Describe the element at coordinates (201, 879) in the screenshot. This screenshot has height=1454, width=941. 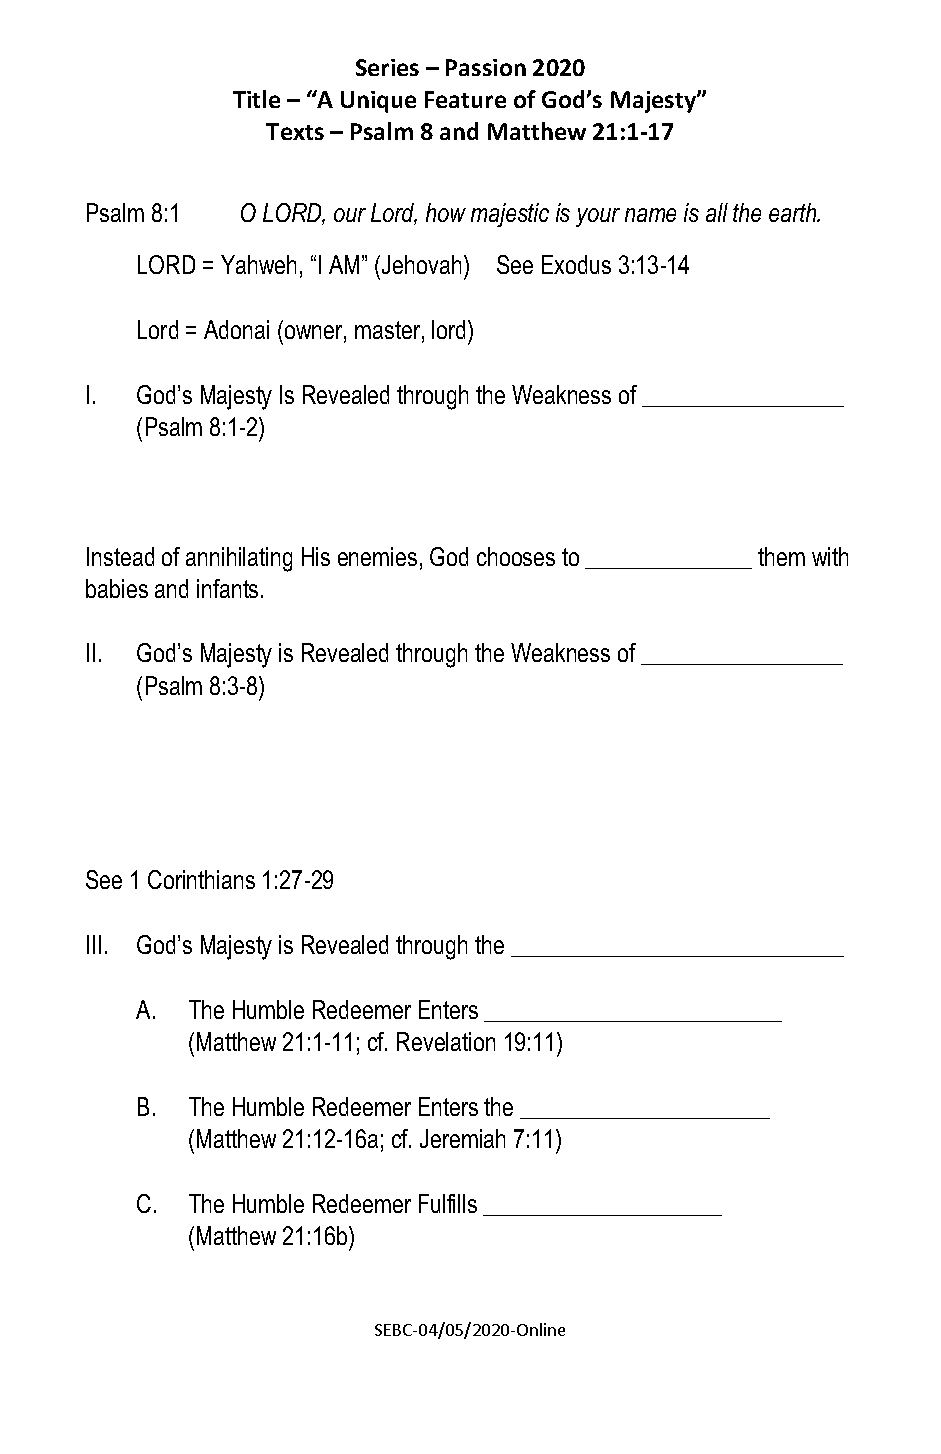
I see `Corinthians` at that location.
